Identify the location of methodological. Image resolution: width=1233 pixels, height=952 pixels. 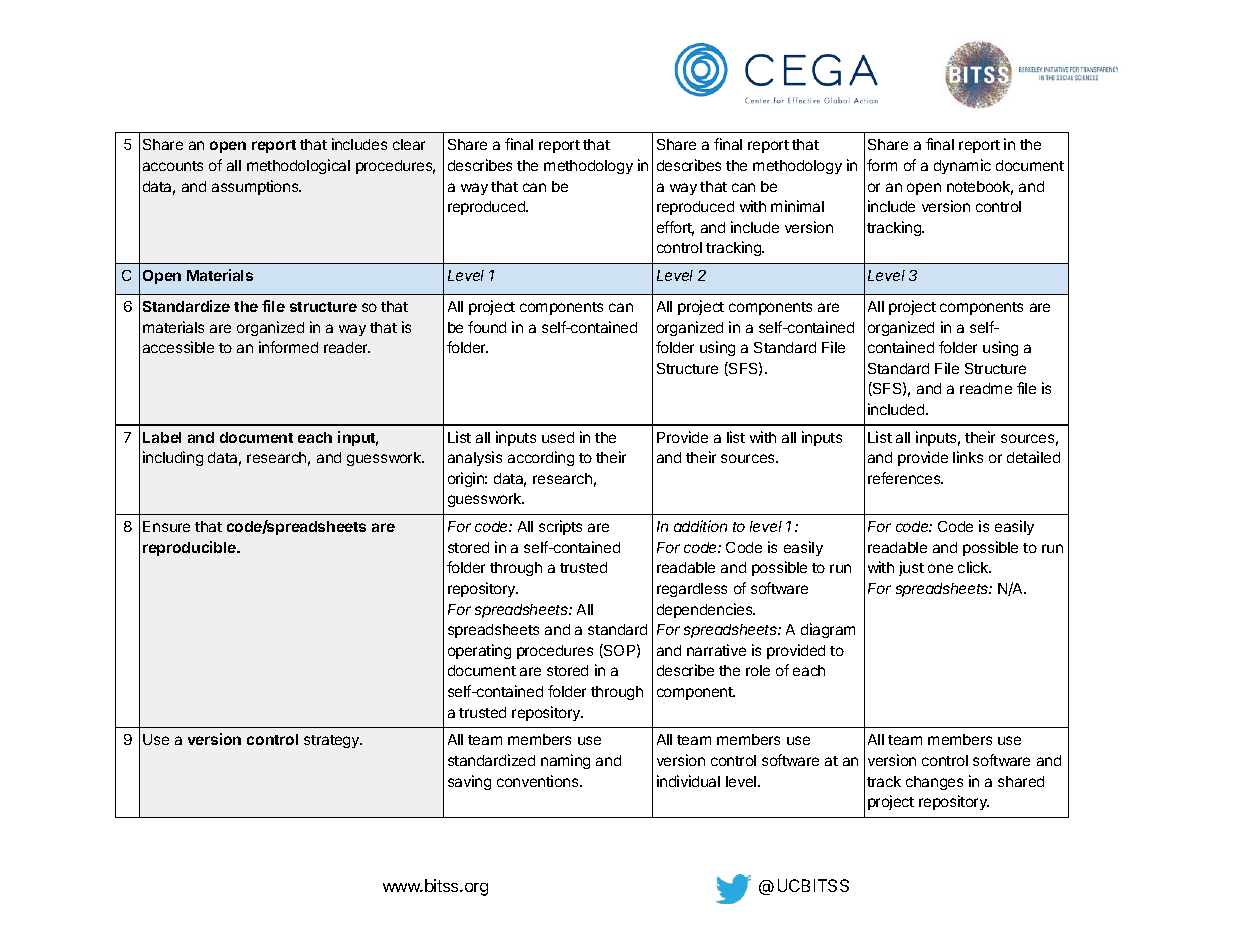
(298, 166).
